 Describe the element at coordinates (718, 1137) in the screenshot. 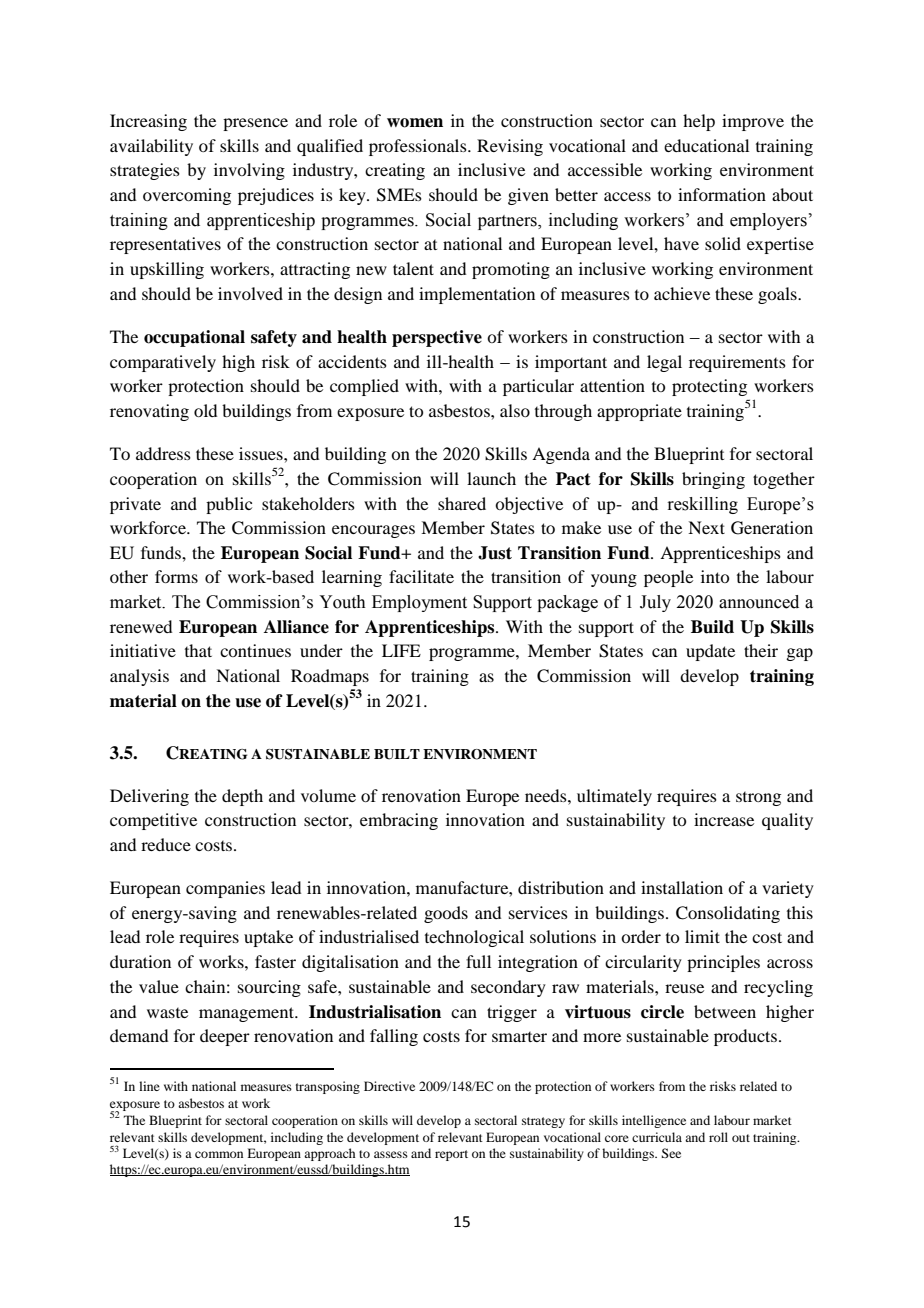

I see `roll` at that location.
